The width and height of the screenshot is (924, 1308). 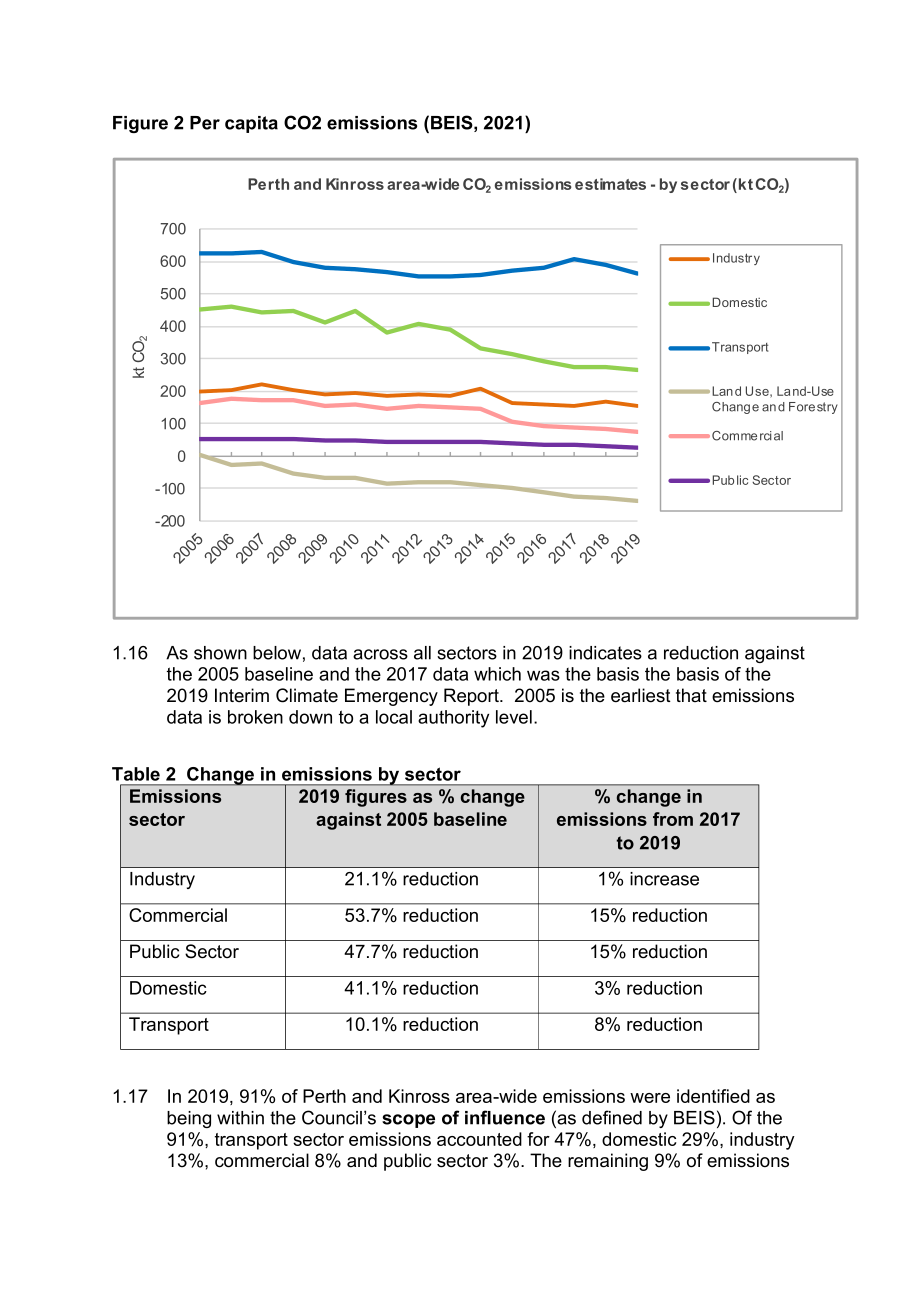 What do you see at coordinates (189, 1119) in the screenshot?
I see `being` at bounding box center [189, 1119].
